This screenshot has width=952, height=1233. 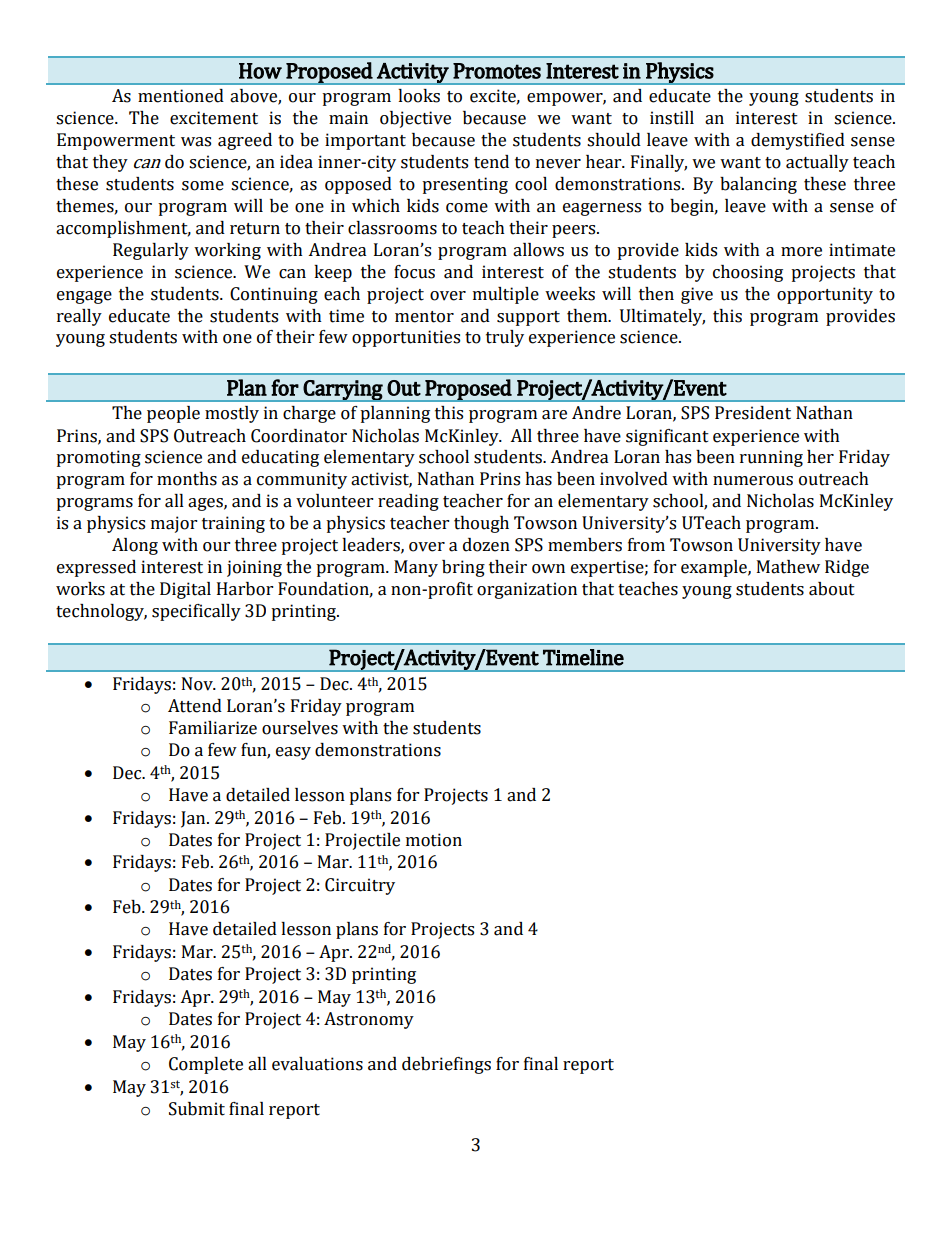 What do you see at coordinates (798, 141) in the screenshot?
I see `demystified` at bounding box center [798, 141].
